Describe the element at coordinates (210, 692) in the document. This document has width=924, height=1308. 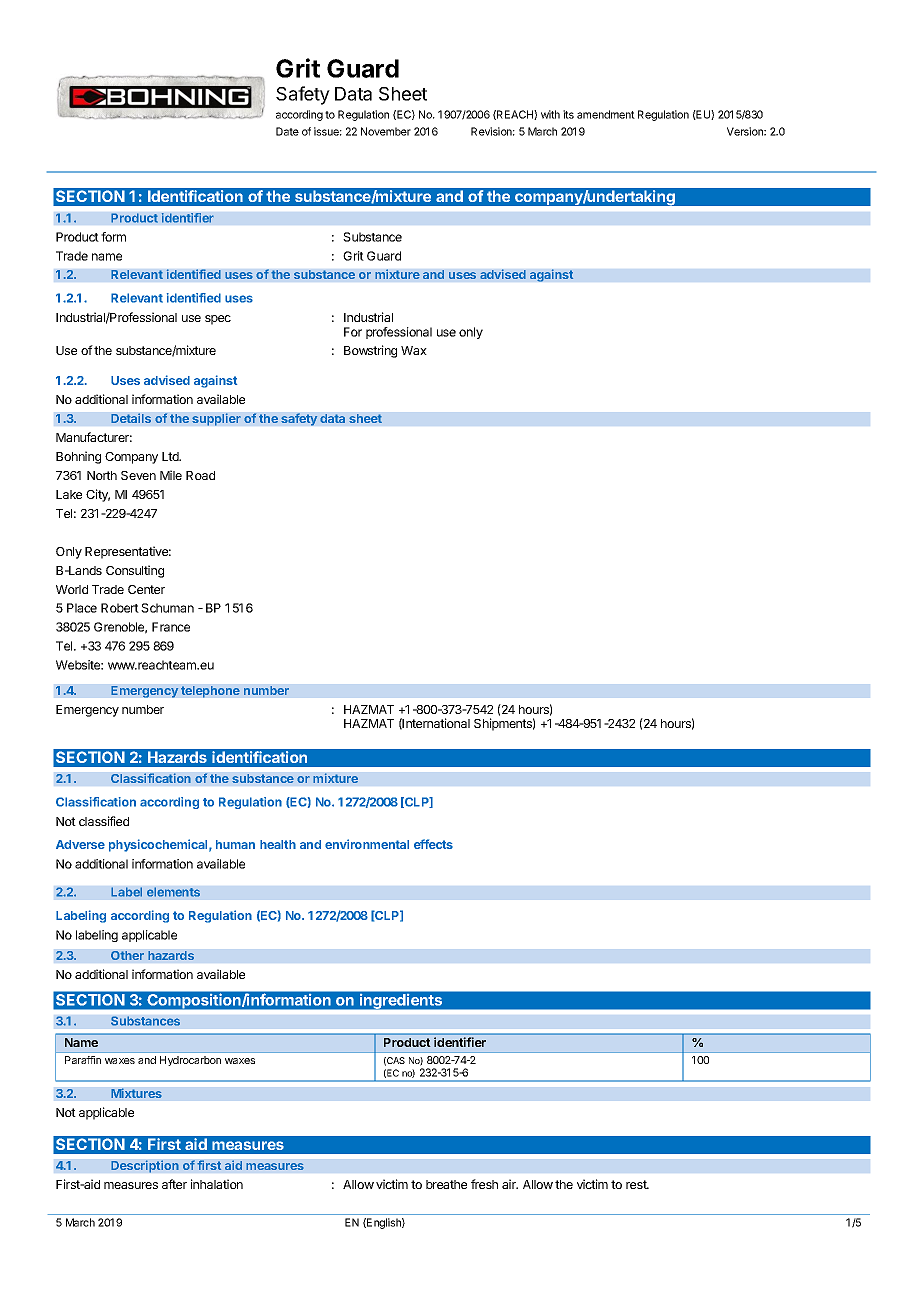
I see `telephone` at that location.
